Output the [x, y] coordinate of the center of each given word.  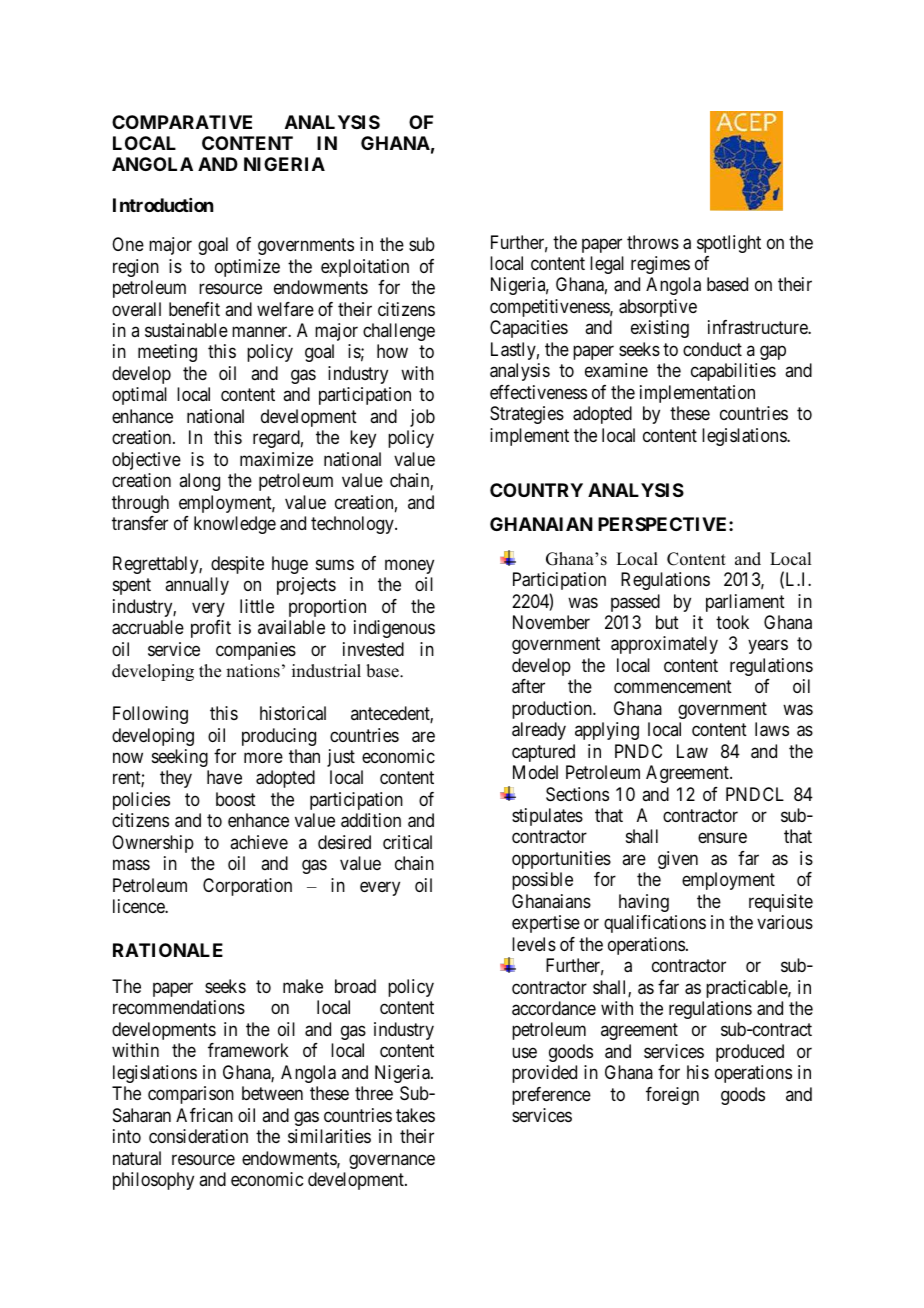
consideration [198, 1136]
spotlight [729, 244]
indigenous [394, 629]
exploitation [365, 268]
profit [211, 629]
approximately [664, 645]
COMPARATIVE [182, 122]
